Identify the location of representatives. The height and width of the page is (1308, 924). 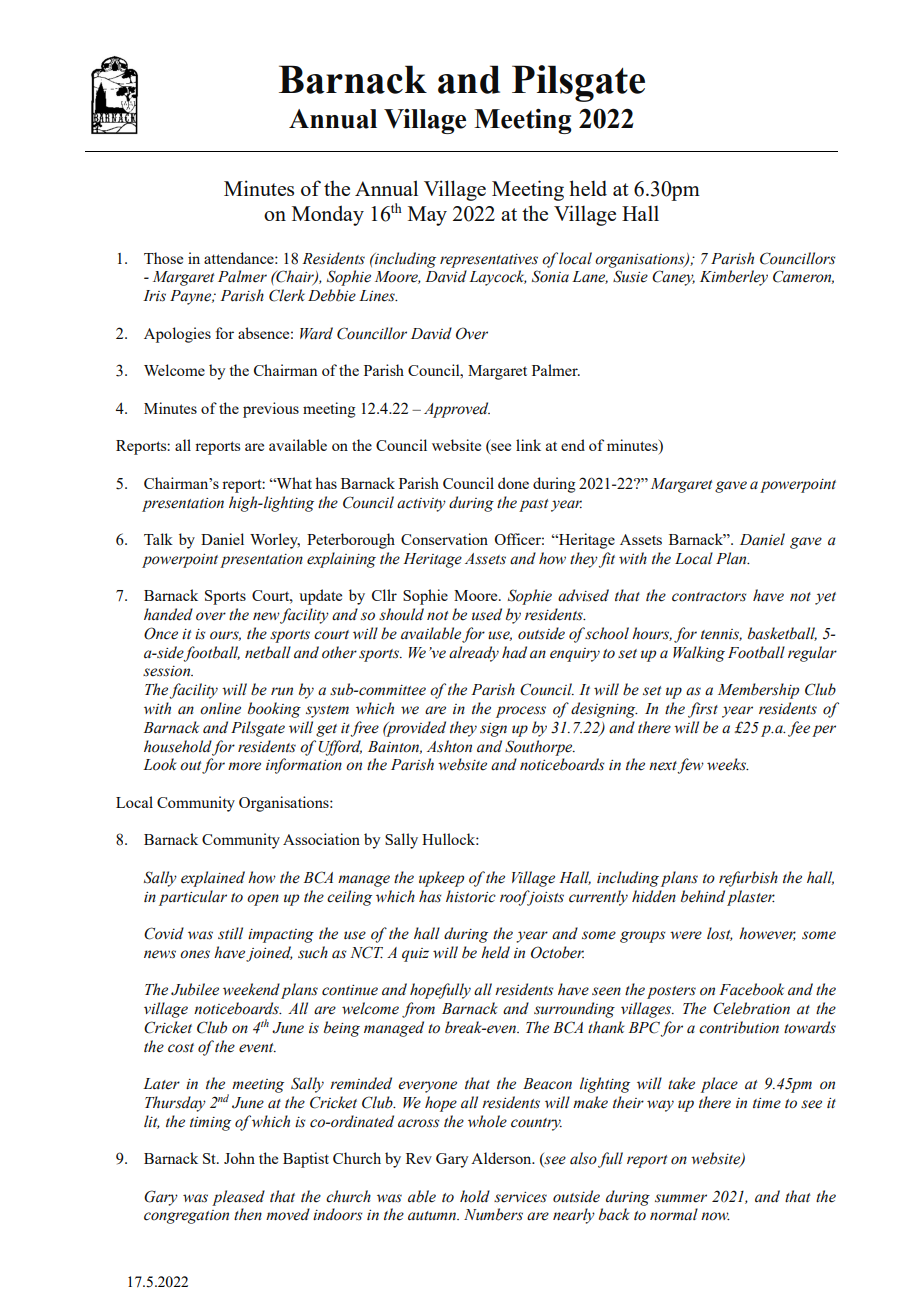
(489, 261).
